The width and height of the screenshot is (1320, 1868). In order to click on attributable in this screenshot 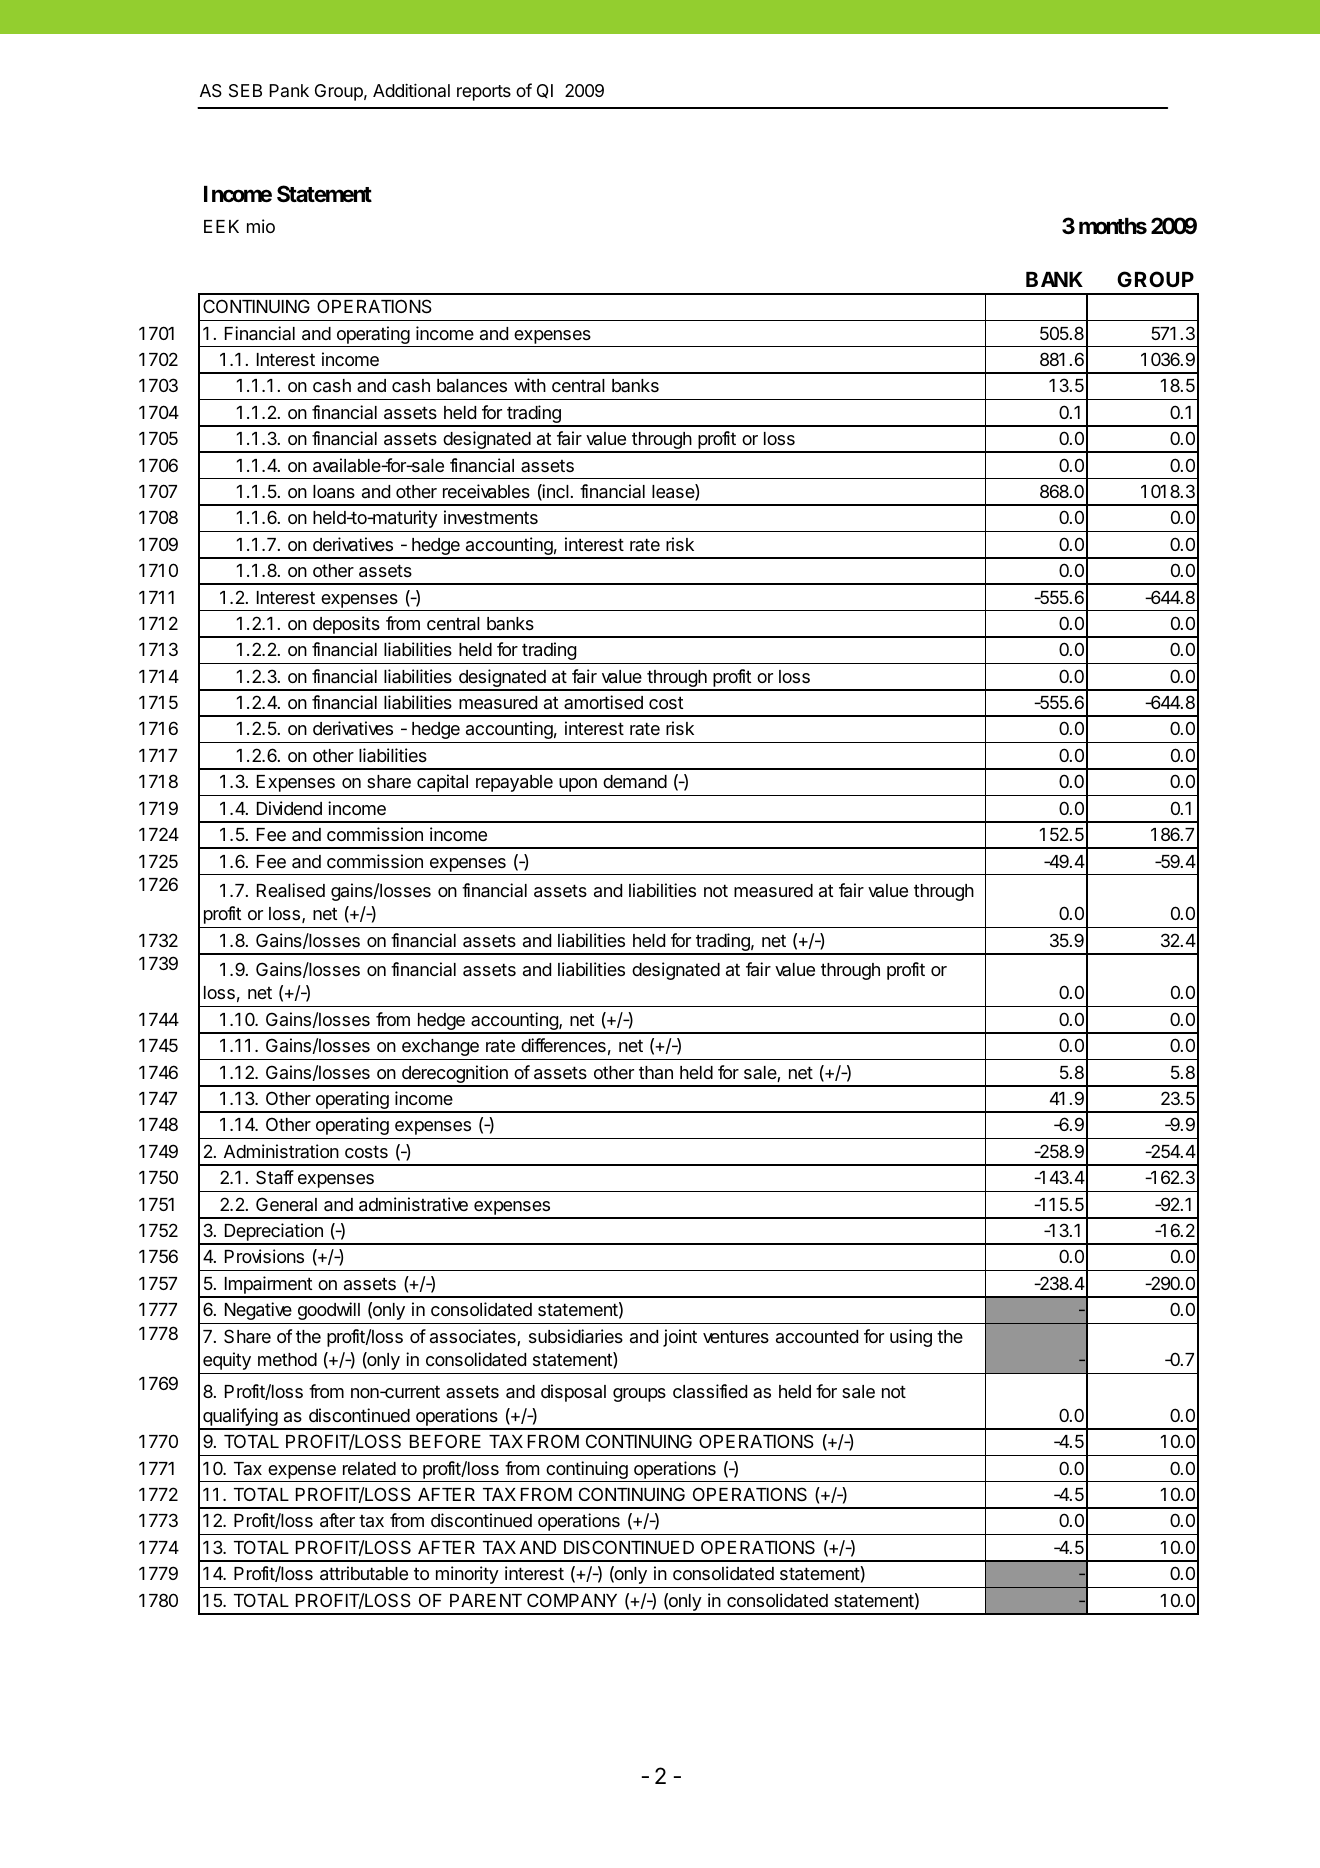, I will do `click(364, 1573)`.
